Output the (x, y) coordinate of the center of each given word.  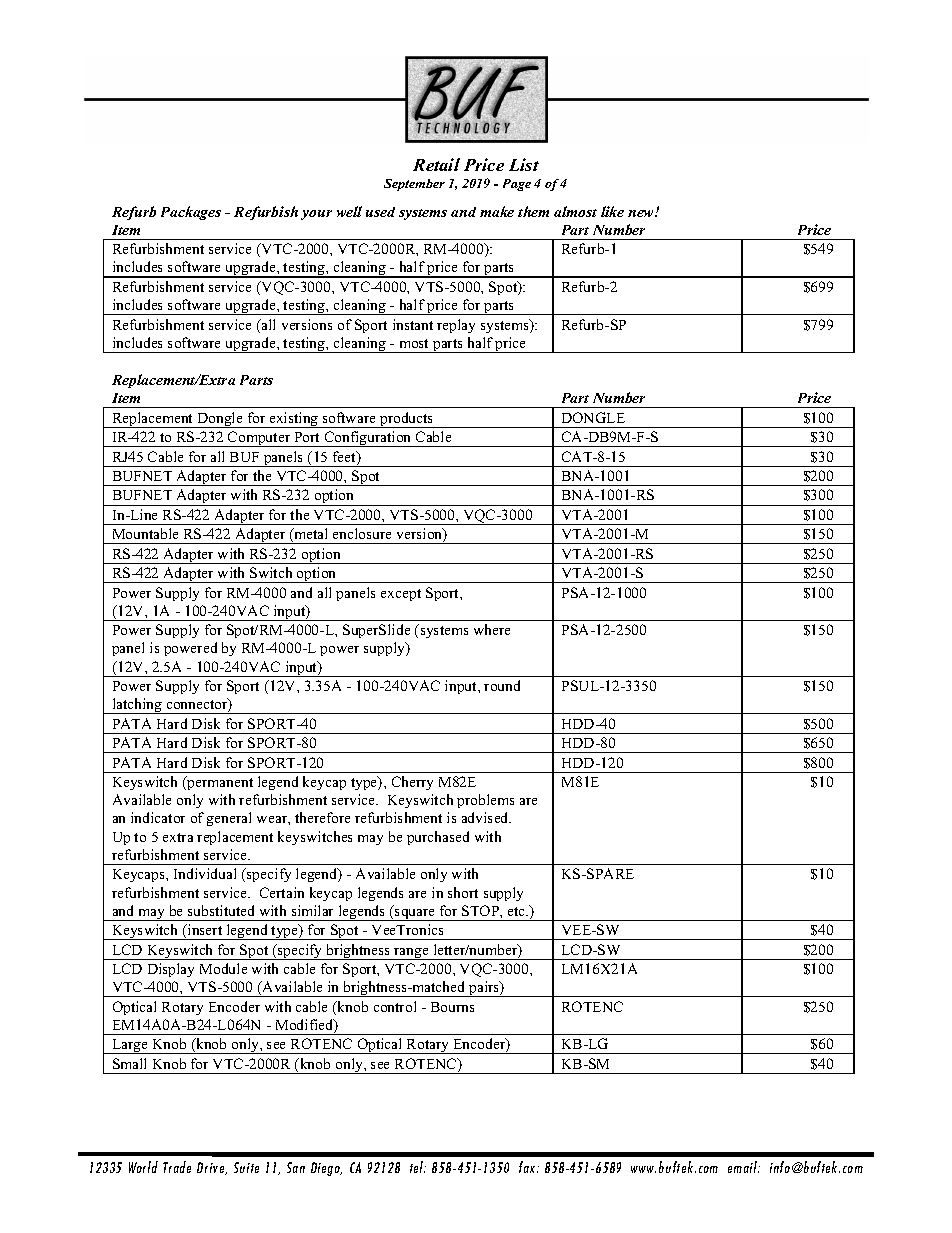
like (612, 211)
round (502, 685)
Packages (191, 213)
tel (418, 1167)
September (414, 185)
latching (137, 706)
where (492, 629)
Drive (212, 1168)
